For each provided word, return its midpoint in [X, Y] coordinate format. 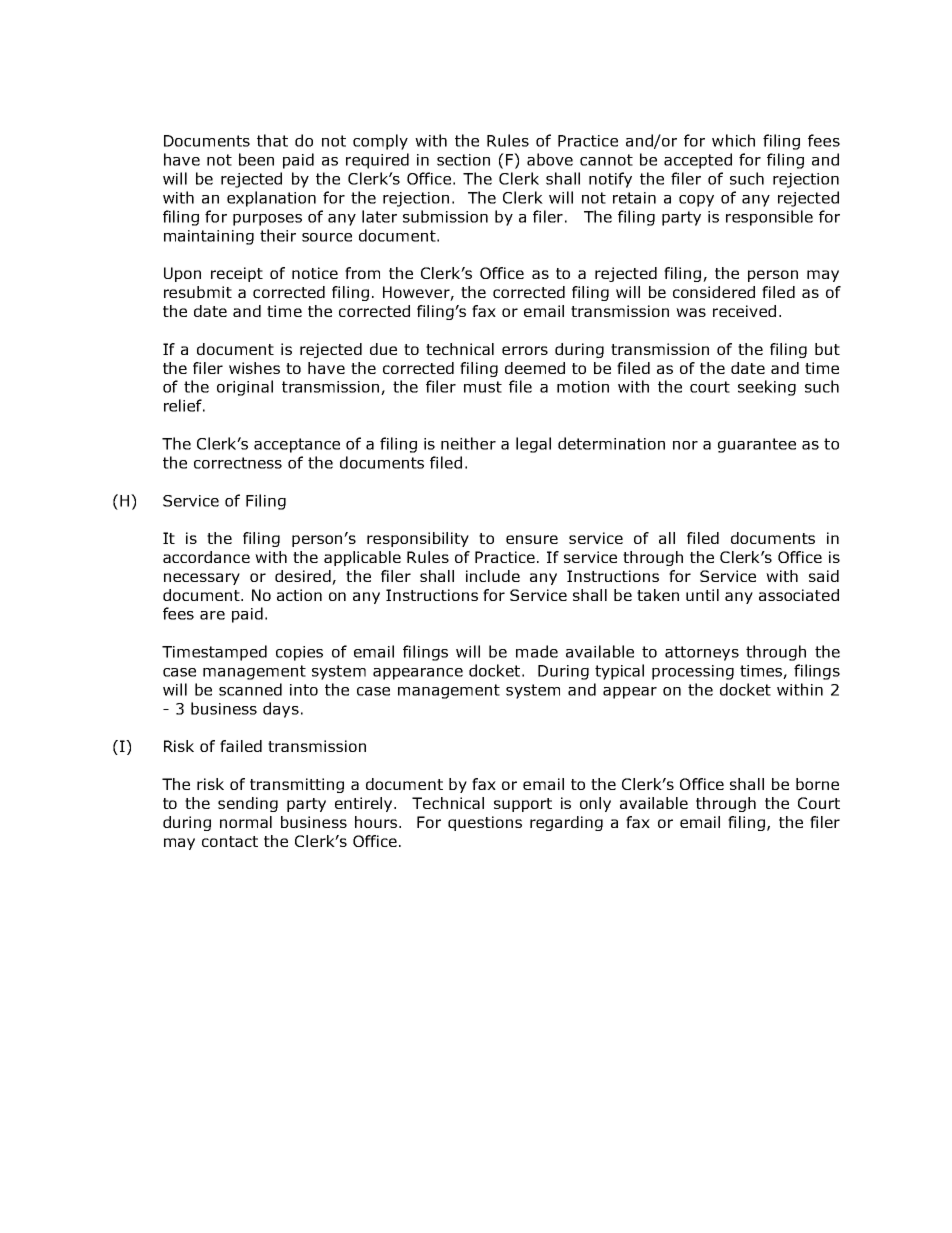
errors [525, 350]
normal [246, 822]
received [744, 311]
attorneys [702, 653]
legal [533, 445]
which [733, 140]
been [256, 159]
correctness [238, 463]
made [537, 651]
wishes [254, 368]
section [463, 160]
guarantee [757, 445]
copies [299, 653]
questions [485, 823]
